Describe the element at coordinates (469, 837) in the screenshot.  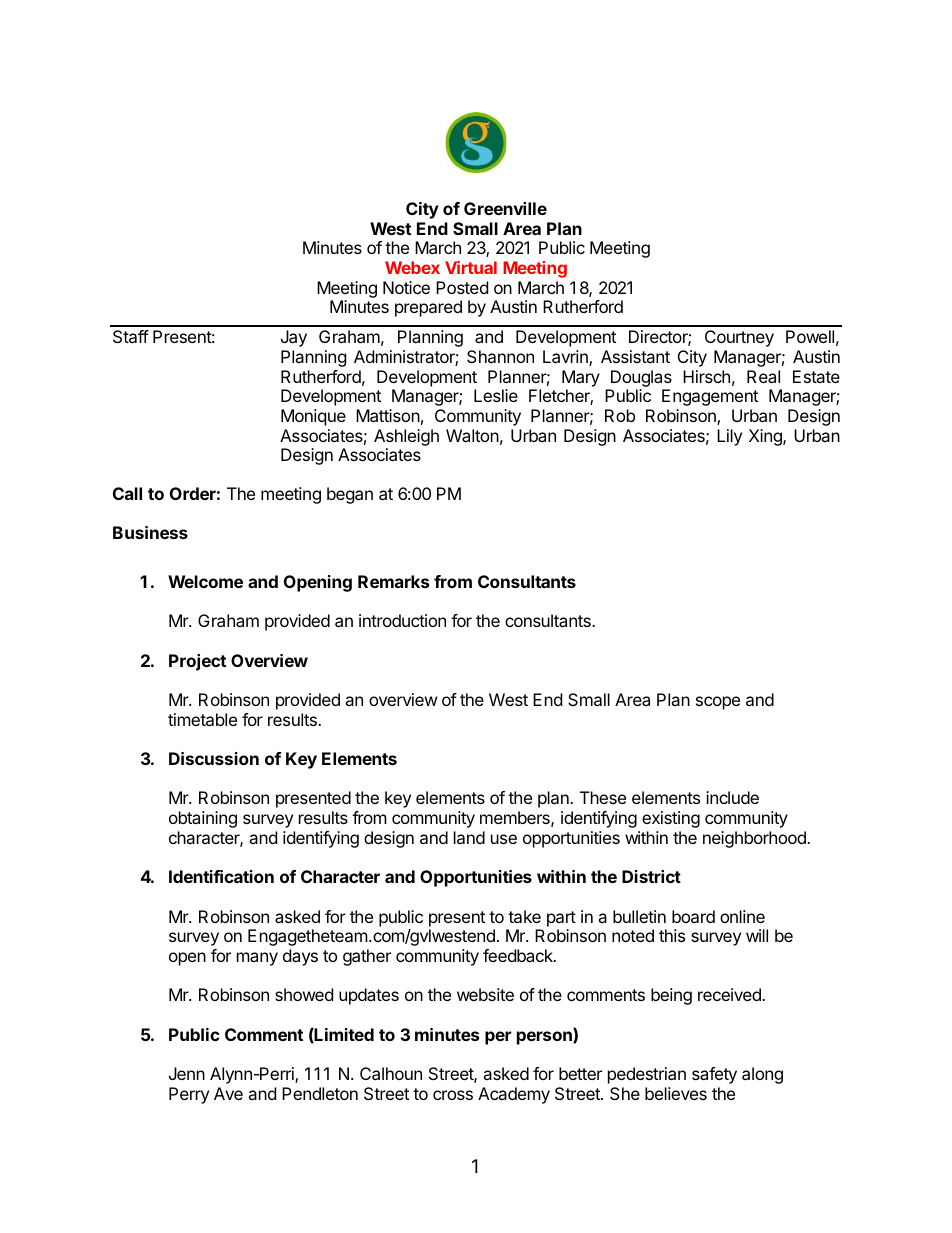
I see `land` at that location.
